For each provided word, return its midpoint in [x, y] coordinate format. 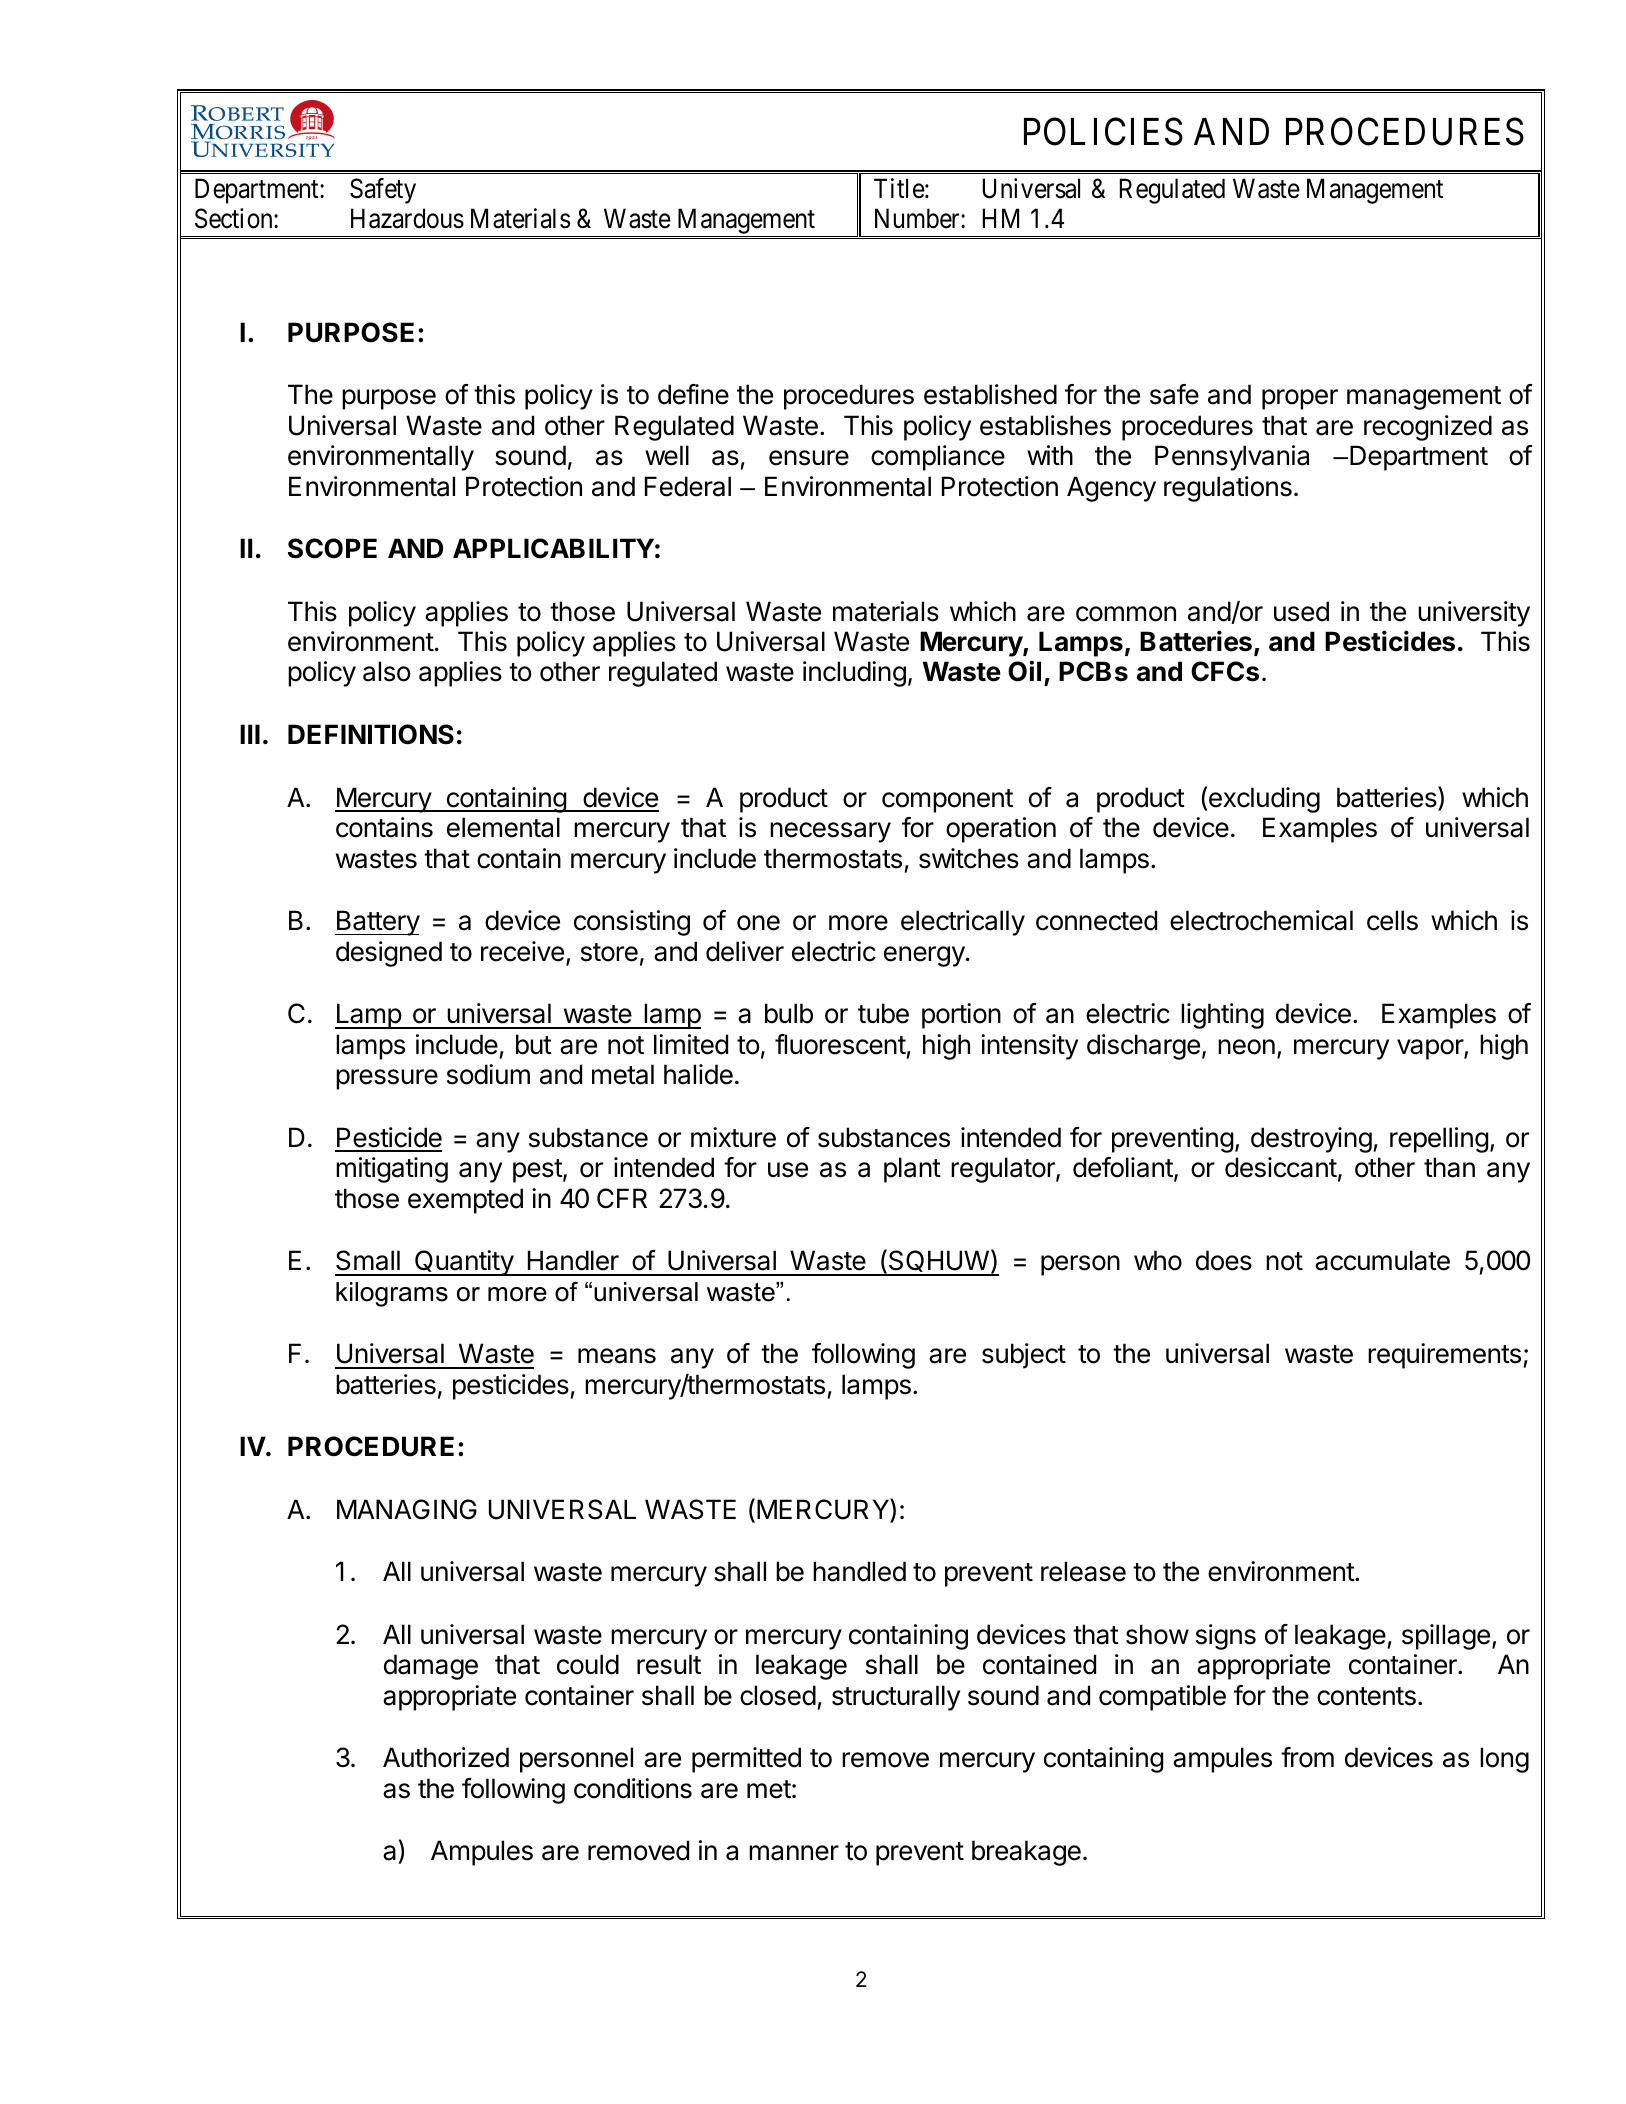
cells [1392, 920]
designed [389, 954]
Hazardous [407, 218]
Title [899, 188]
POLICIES [1103, 132]
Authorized [446, 1757]
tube [883, 1013]
